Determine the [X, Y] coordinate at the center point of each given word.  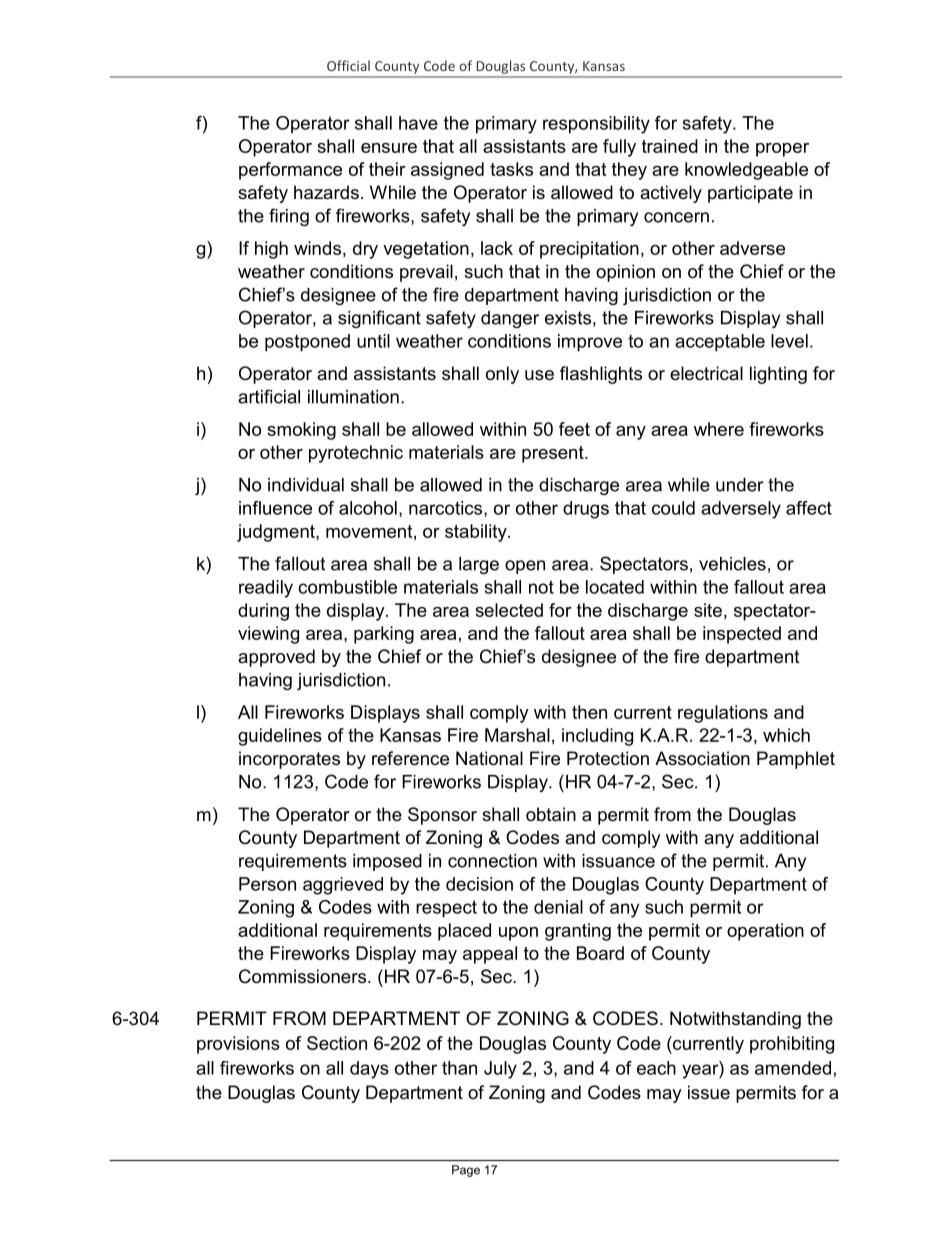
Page [466, 1171]
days [369, 1070]
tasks [511, 169]
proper [782, 150]
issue [709, 1092]
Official [348, 65]
